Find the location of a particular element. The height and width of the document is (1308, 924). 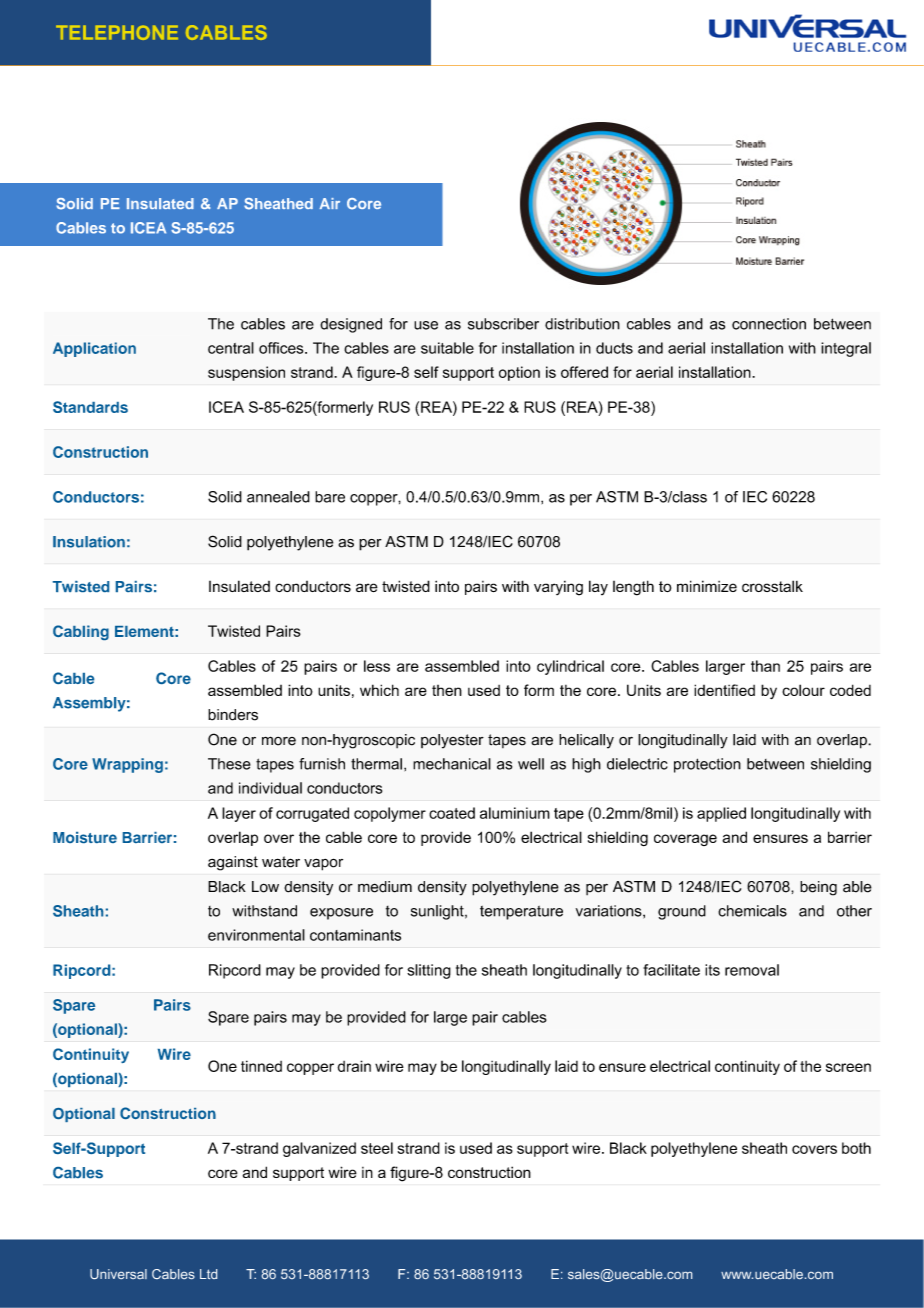

both is located at coordinates (856, 1148).
